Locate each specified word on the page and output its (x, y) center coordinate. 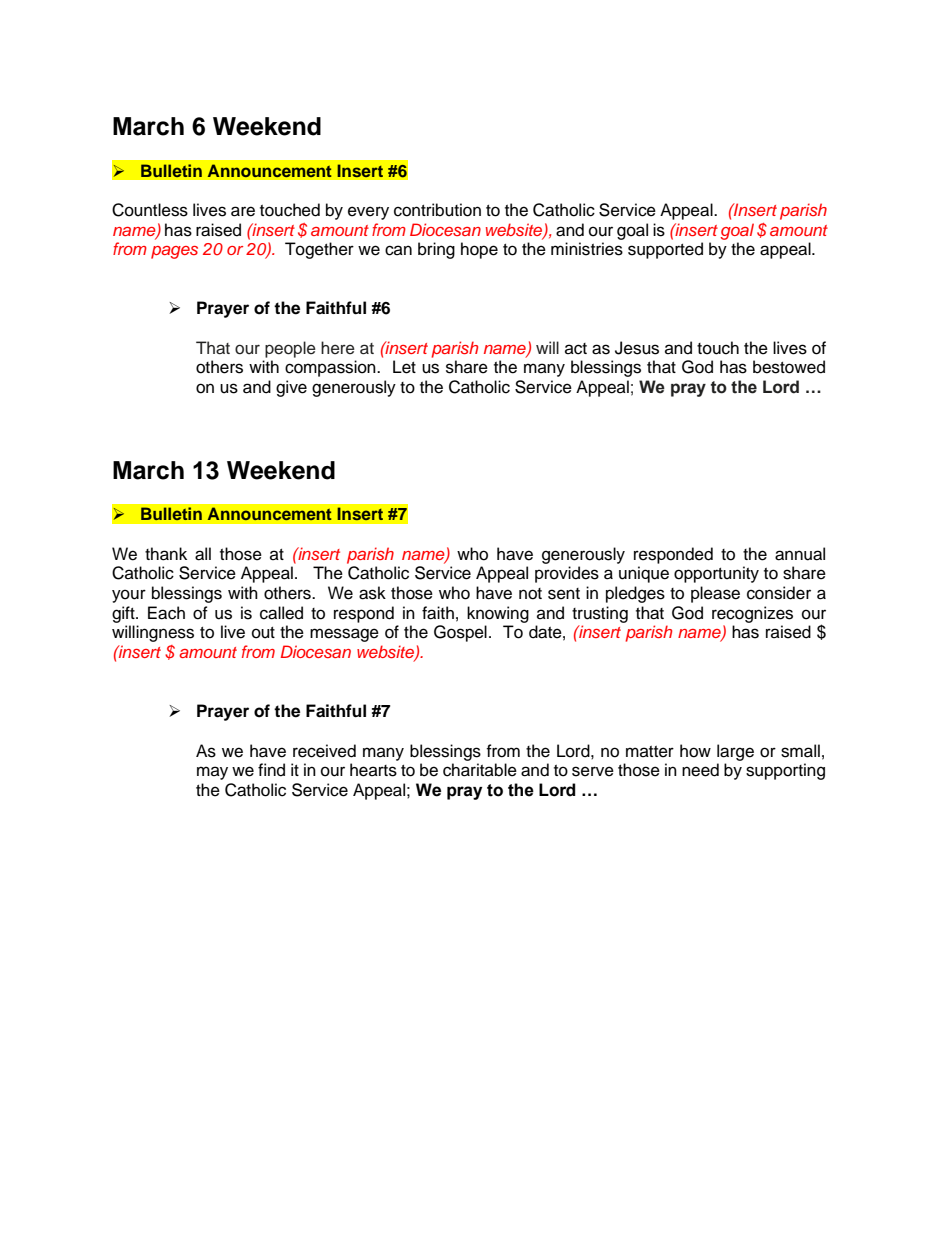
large (735, 752)
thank (166, 554)
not (530, 594)
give (291, 388)
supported (665, 250)
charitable (480, 770)
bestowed (789, 367)
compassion (331, 368)
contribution (437, 210)
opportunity (716, 574)
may (212, 773)
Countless (150, 210)
